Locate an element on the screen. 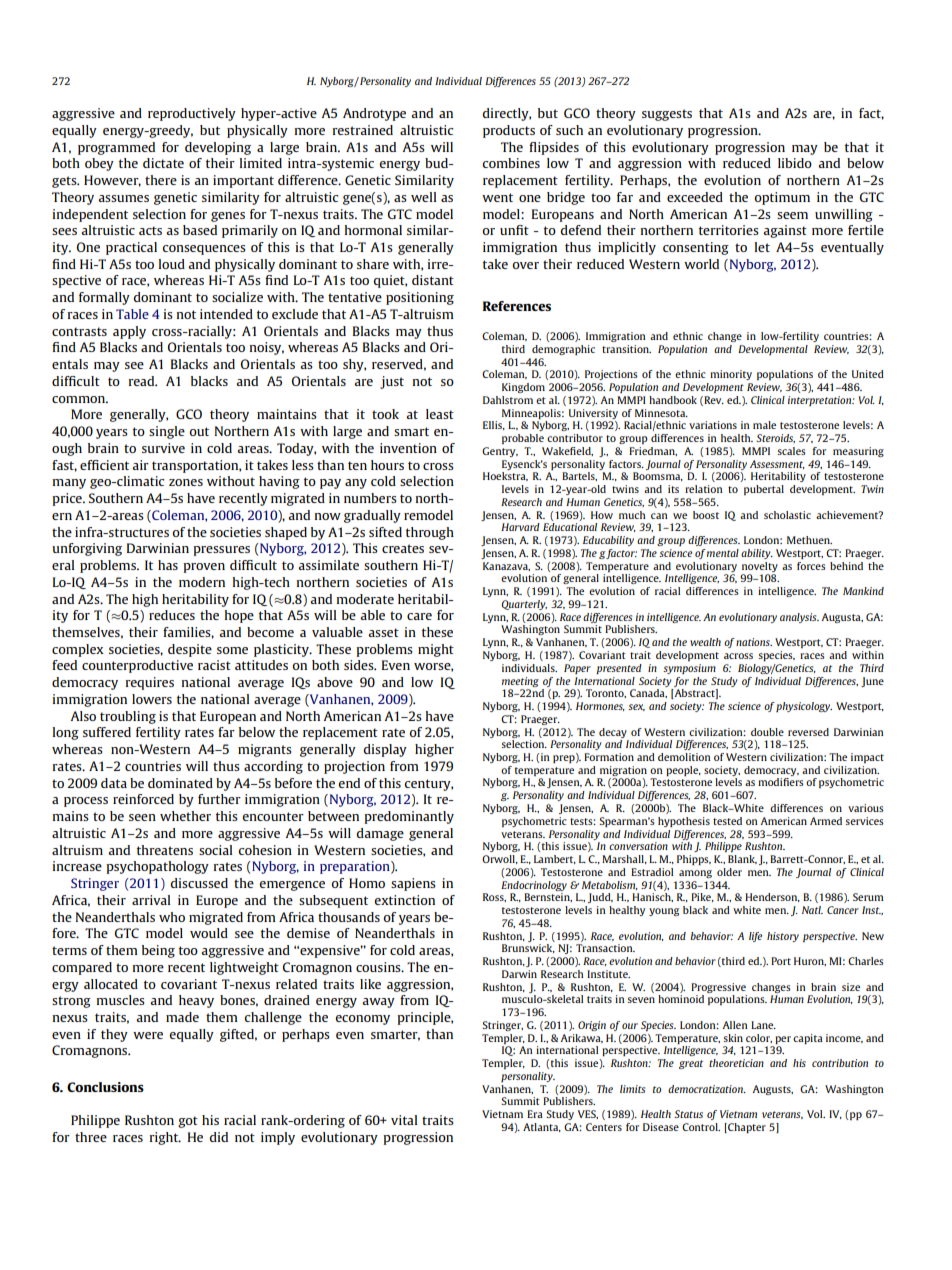 This screenshot has width=952, height=1270. libido is located at coordinates (795, 163).
